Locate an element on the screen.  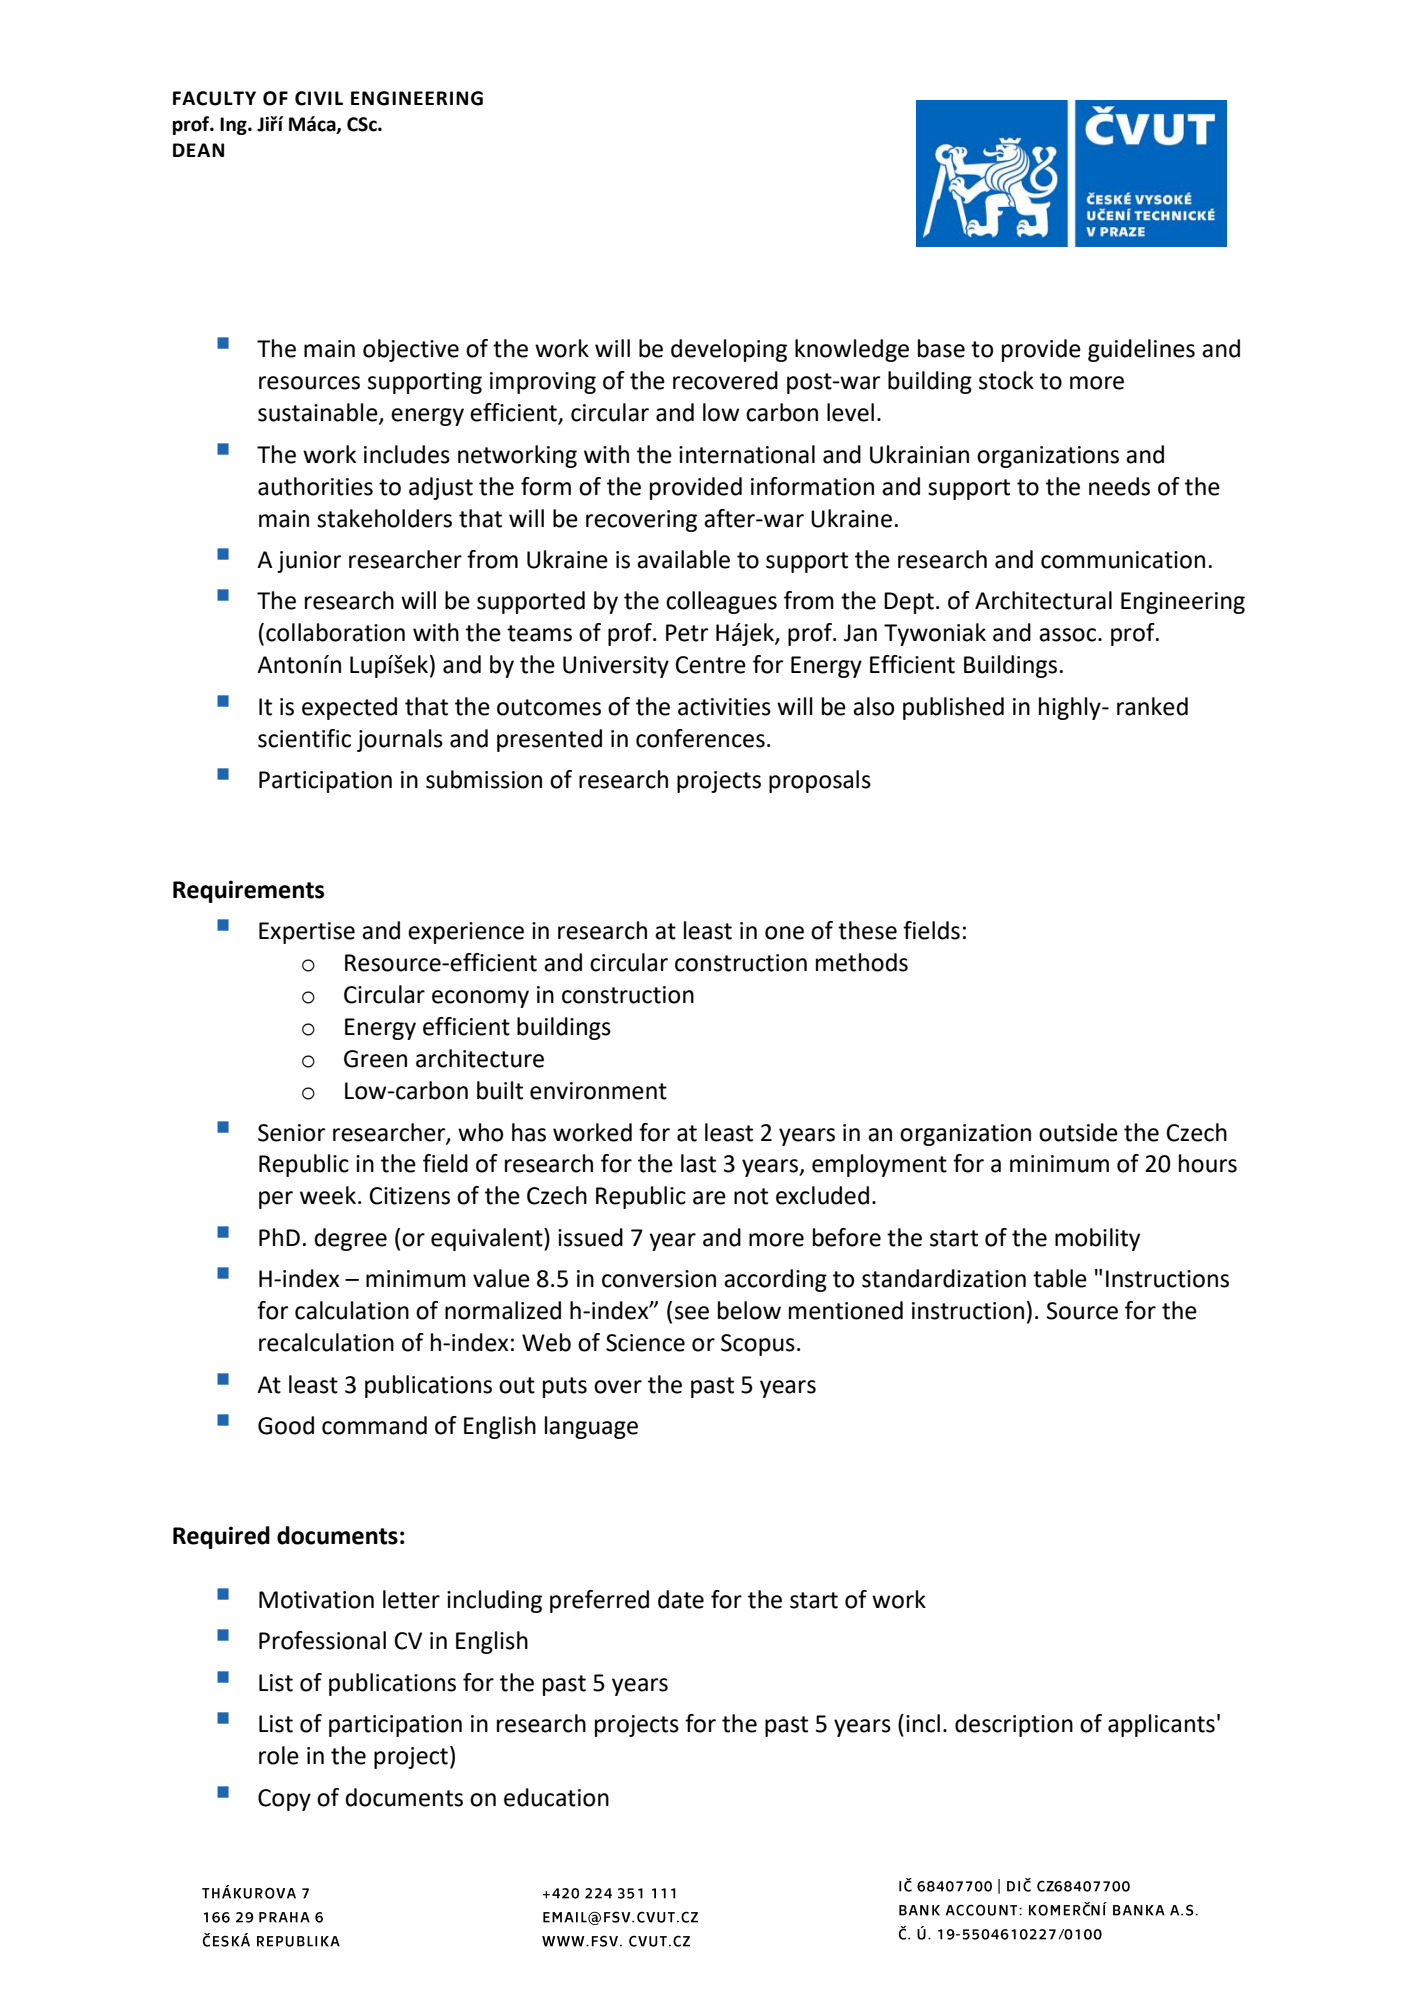
outside is located at coordinates (1078, 1132).
